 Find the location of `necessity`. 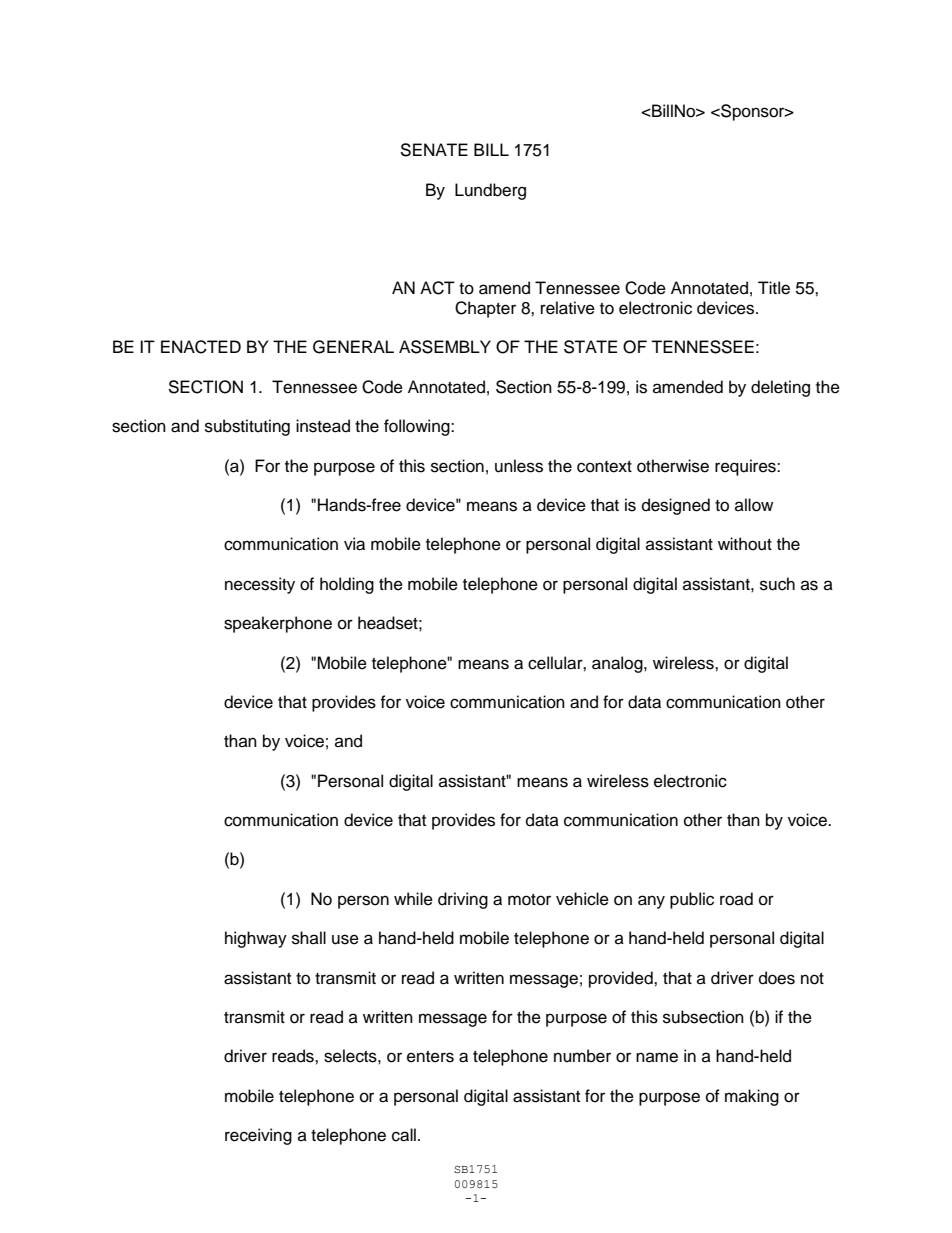

necessity is located at coordinates (260, 585).
